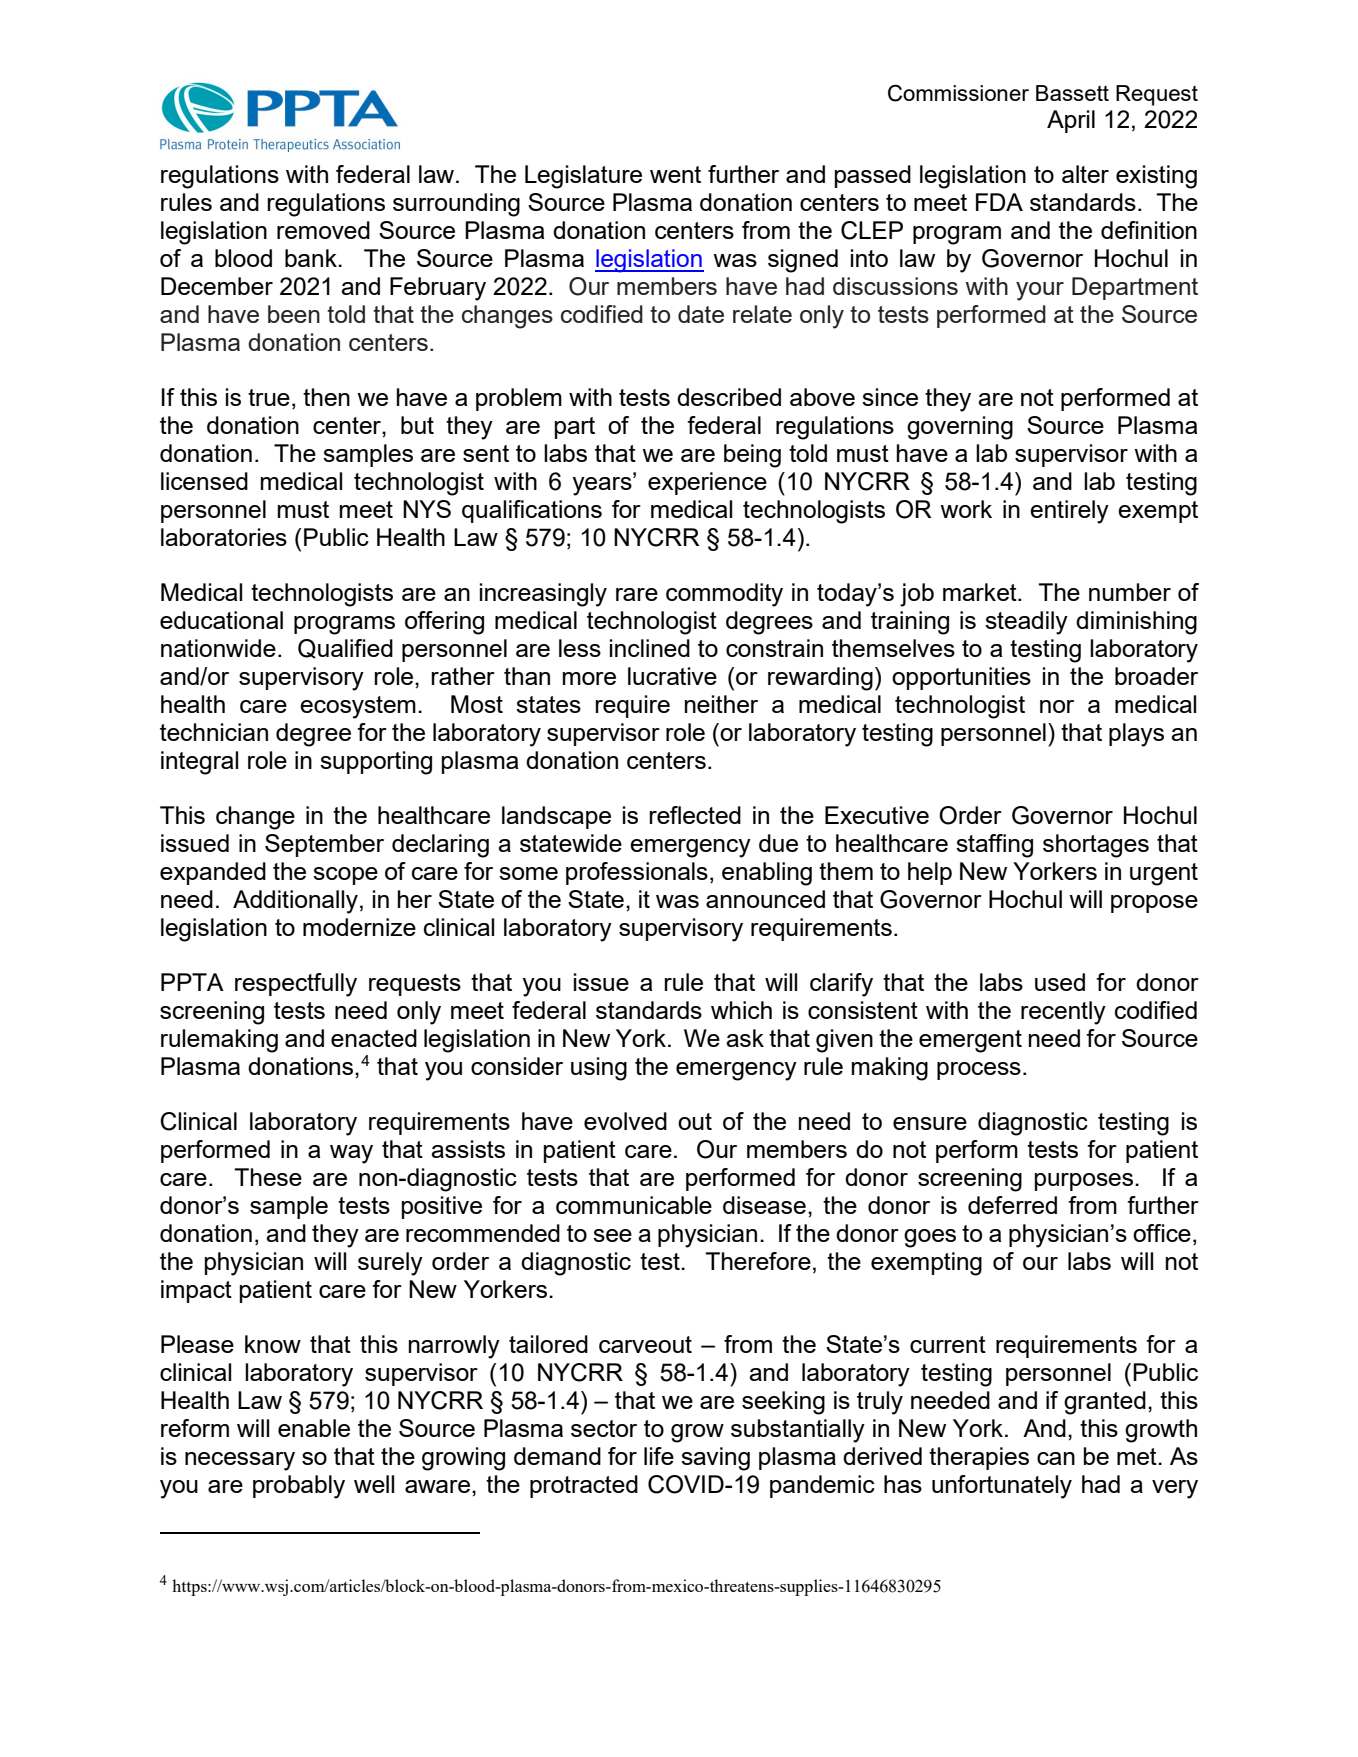  I want to click on entirely, so click(1069, 512).
